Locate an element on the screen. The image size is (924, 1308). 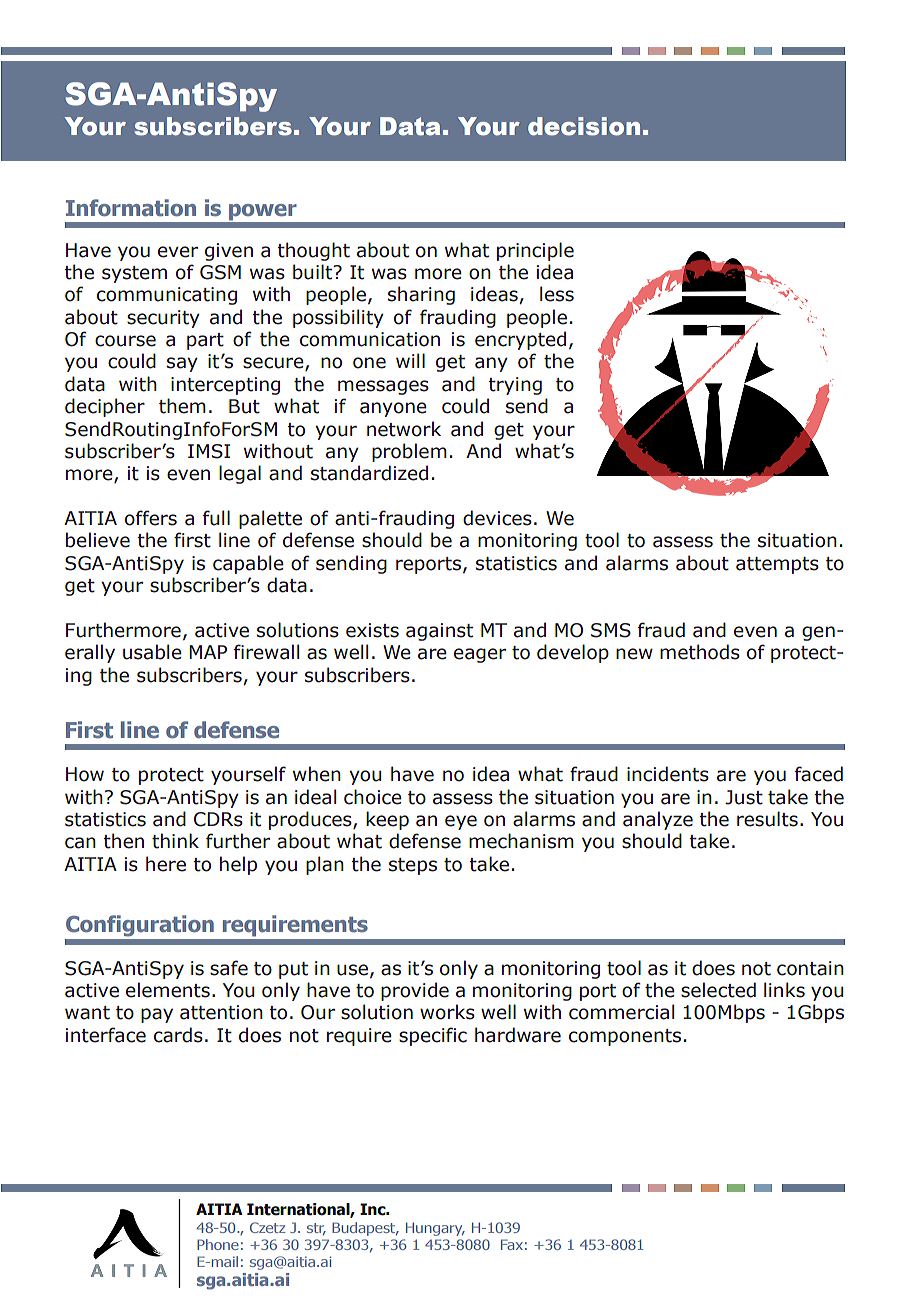
MAP is located at coordinates (208, 652).
